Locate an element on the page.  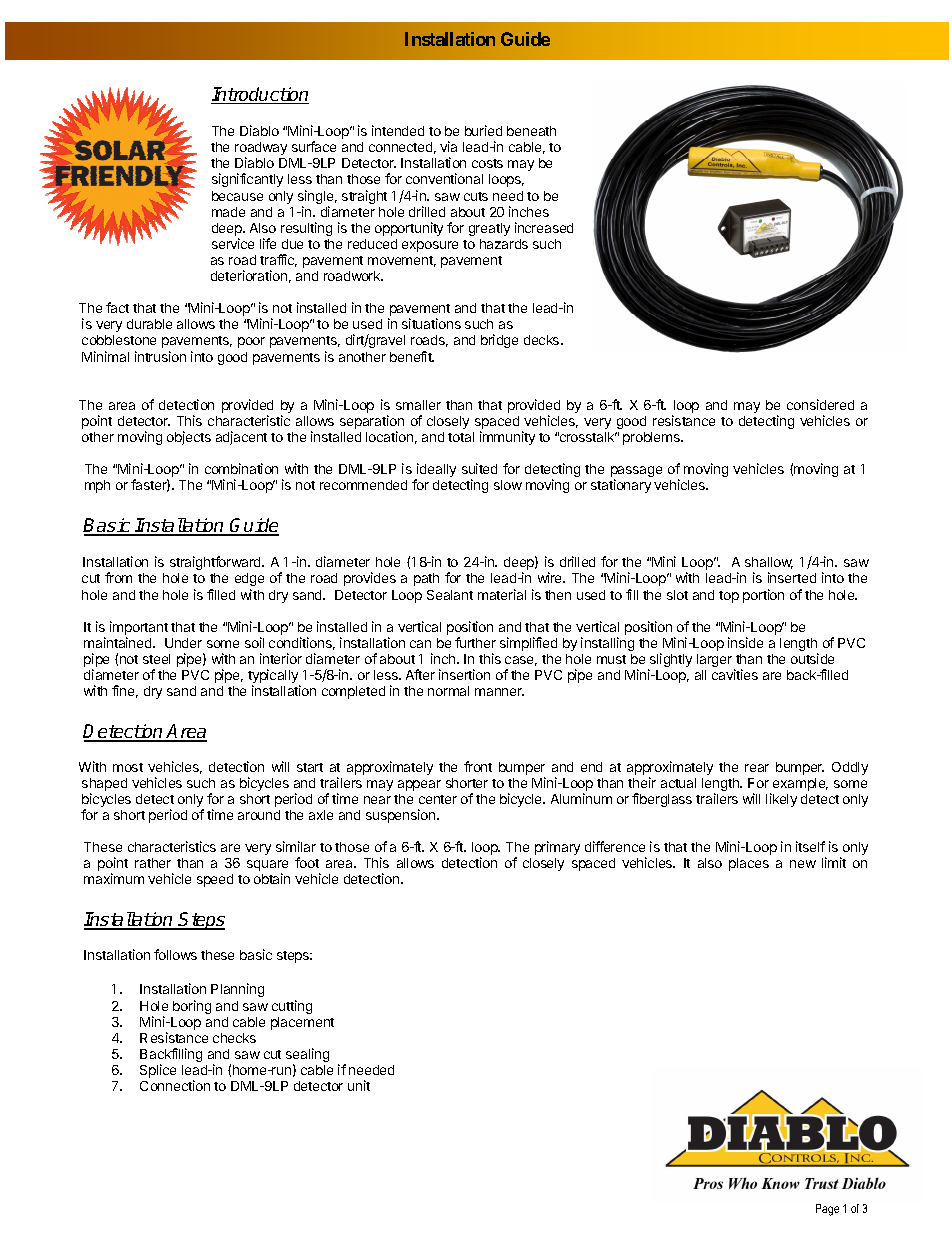
Introduction is located at coordinates (260, 95).
